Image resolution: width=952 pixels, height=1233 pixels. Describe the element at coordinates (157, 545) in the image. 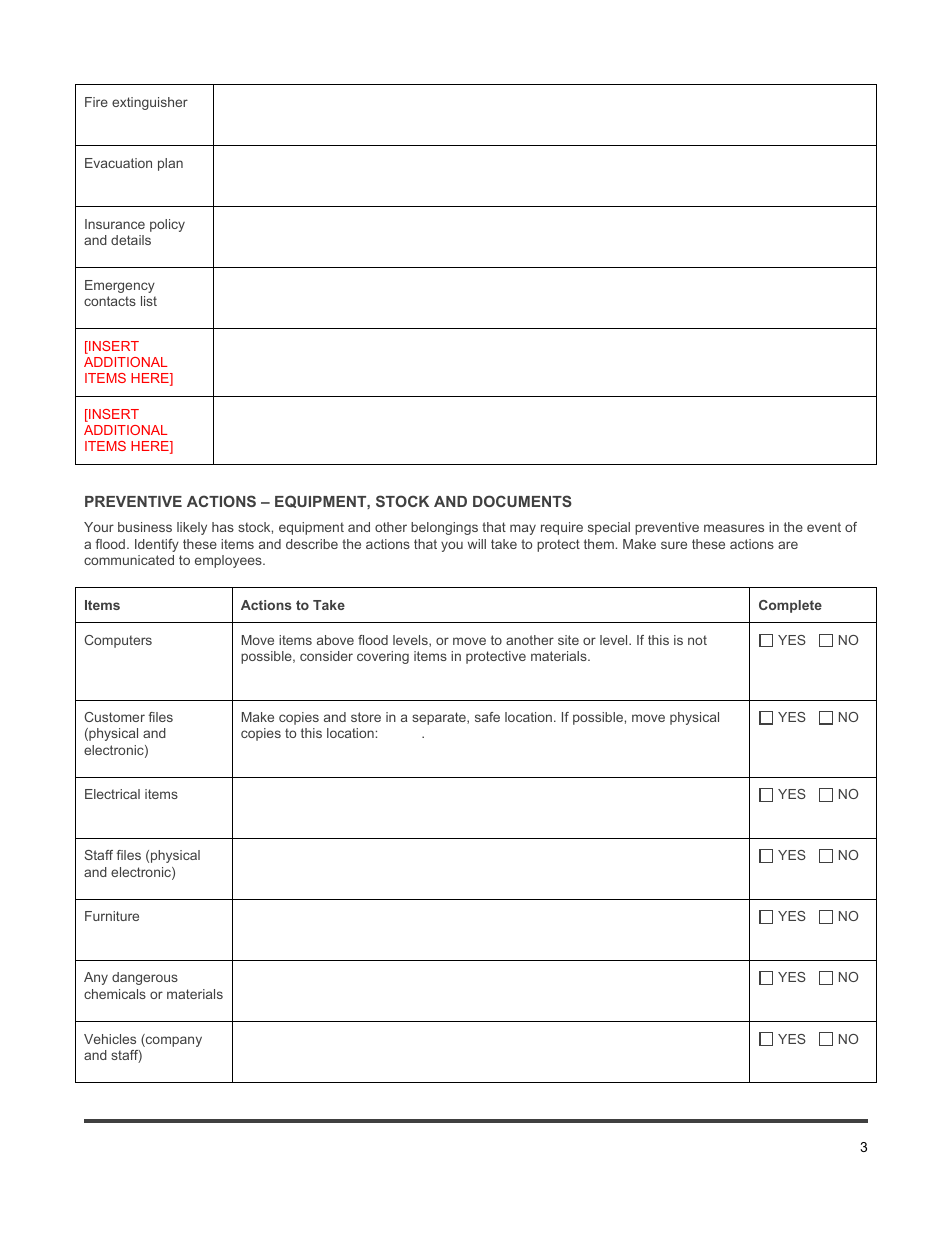

I see `Identify` at that location.
